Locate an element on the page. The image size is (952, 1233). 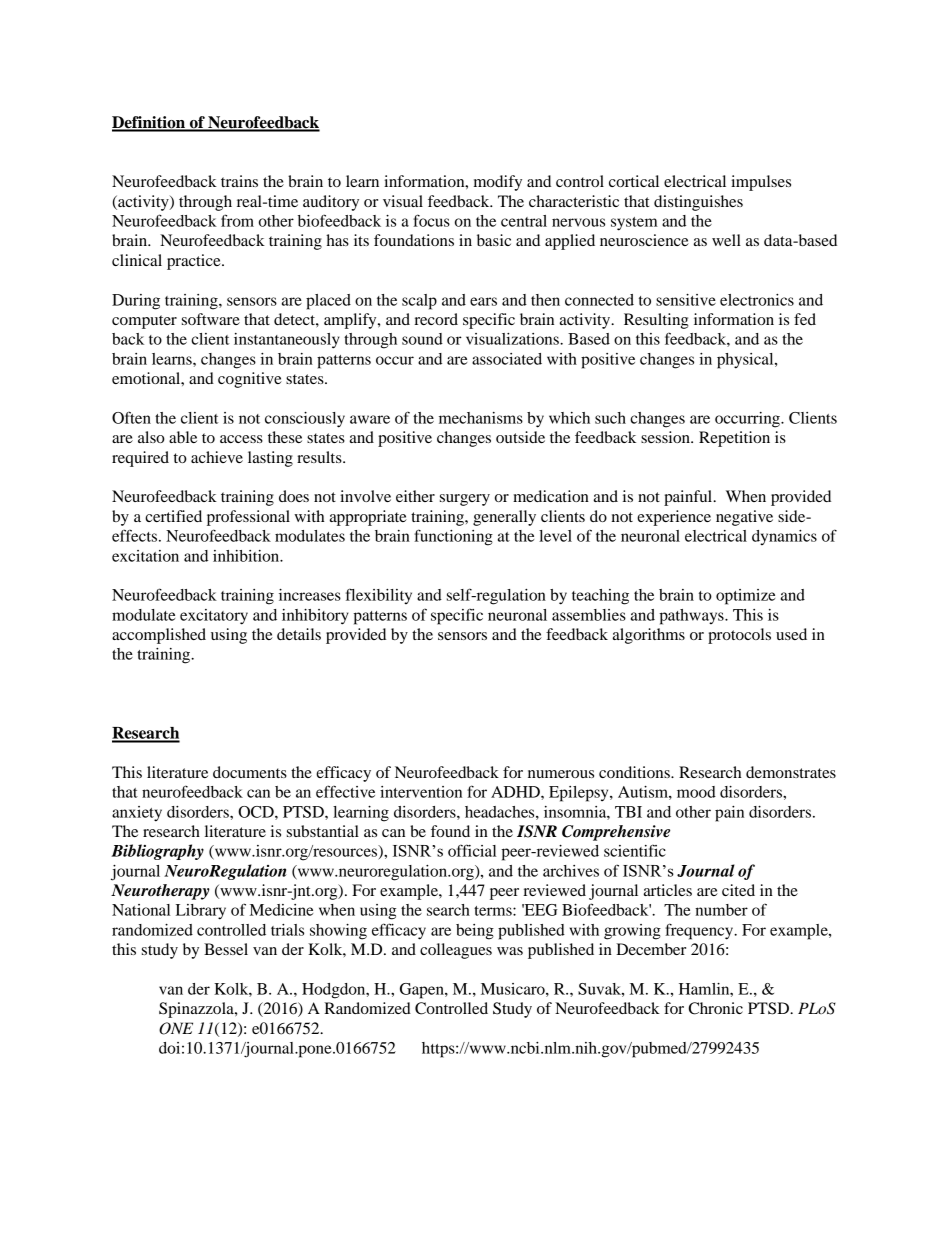
modify is located at coordinates (498, 183).
